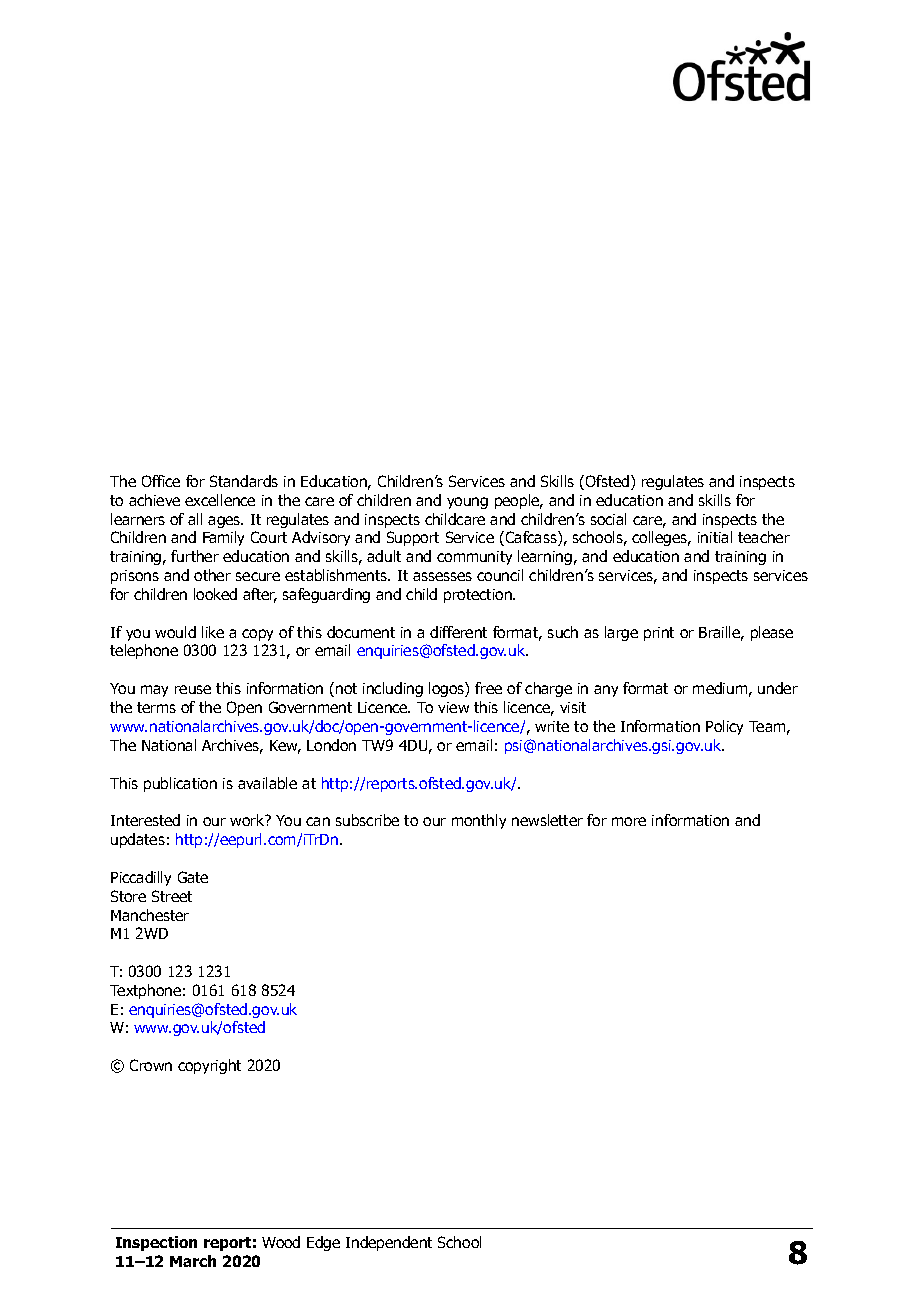  Describe the element at coordinates (151, 1065) in the screenshot. I see `Crown` at that location.
